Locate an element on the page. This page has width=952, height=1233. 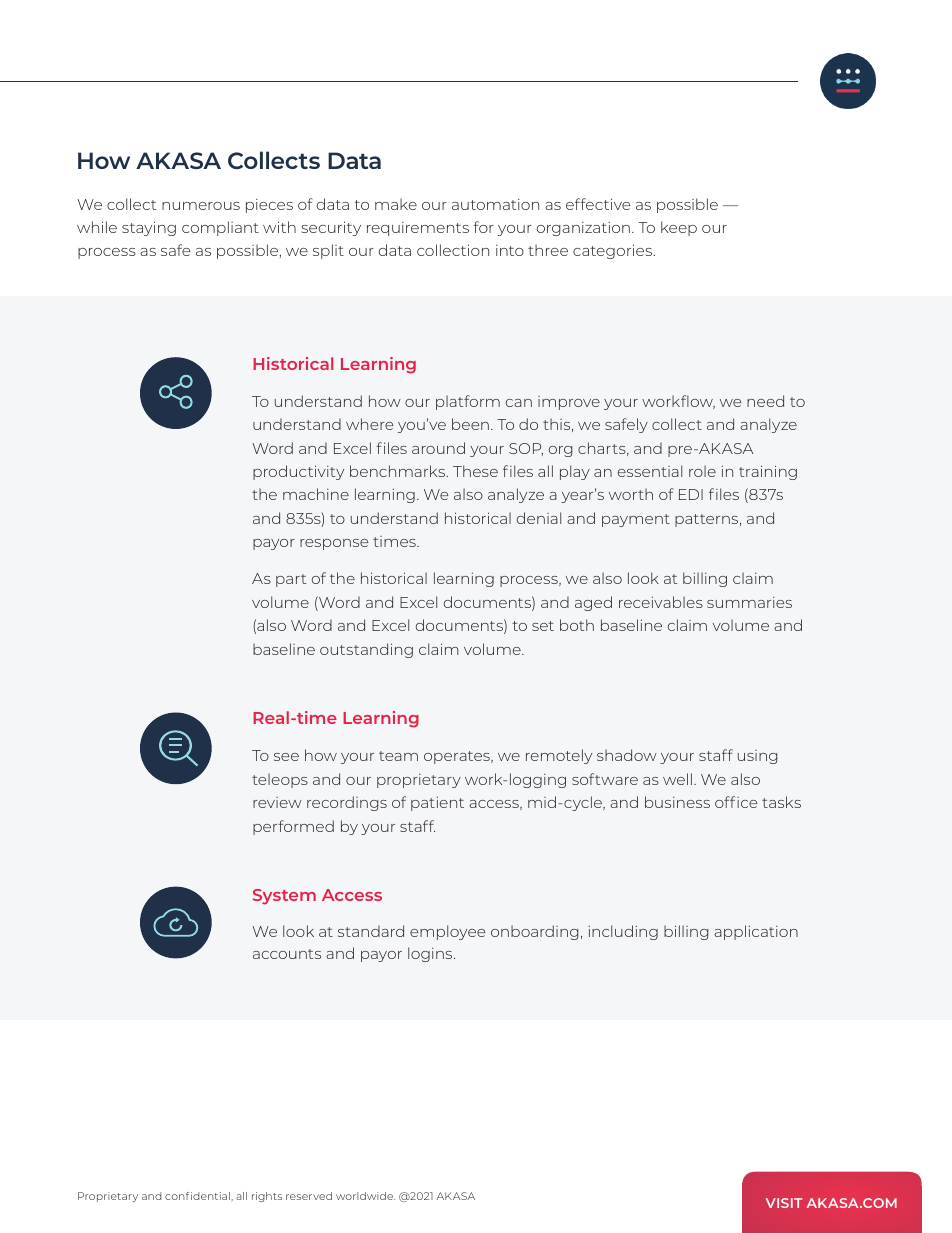
requirements is located at coordinates (418, 229).
